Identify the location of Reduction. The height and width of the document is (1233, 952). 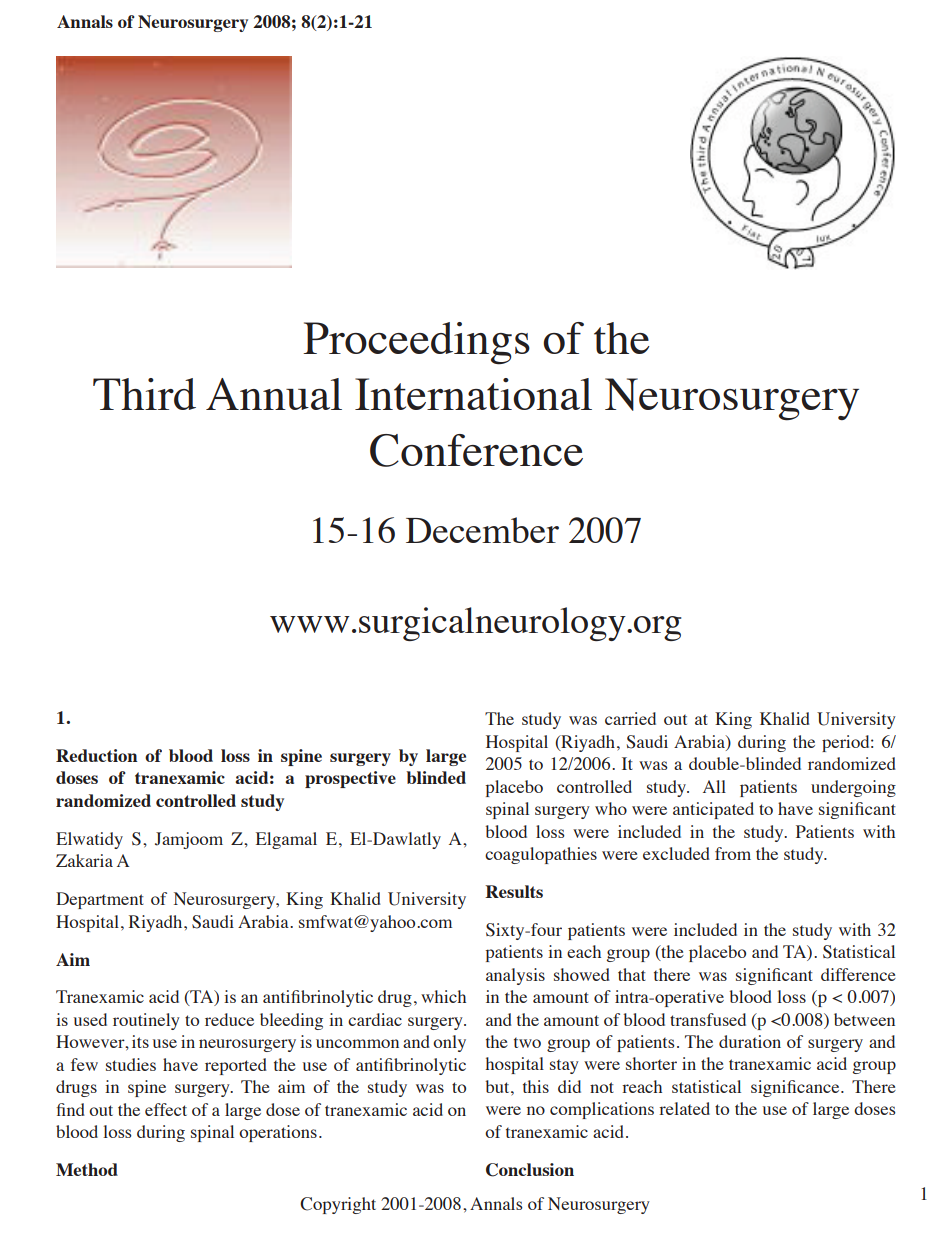
(97, 755).
